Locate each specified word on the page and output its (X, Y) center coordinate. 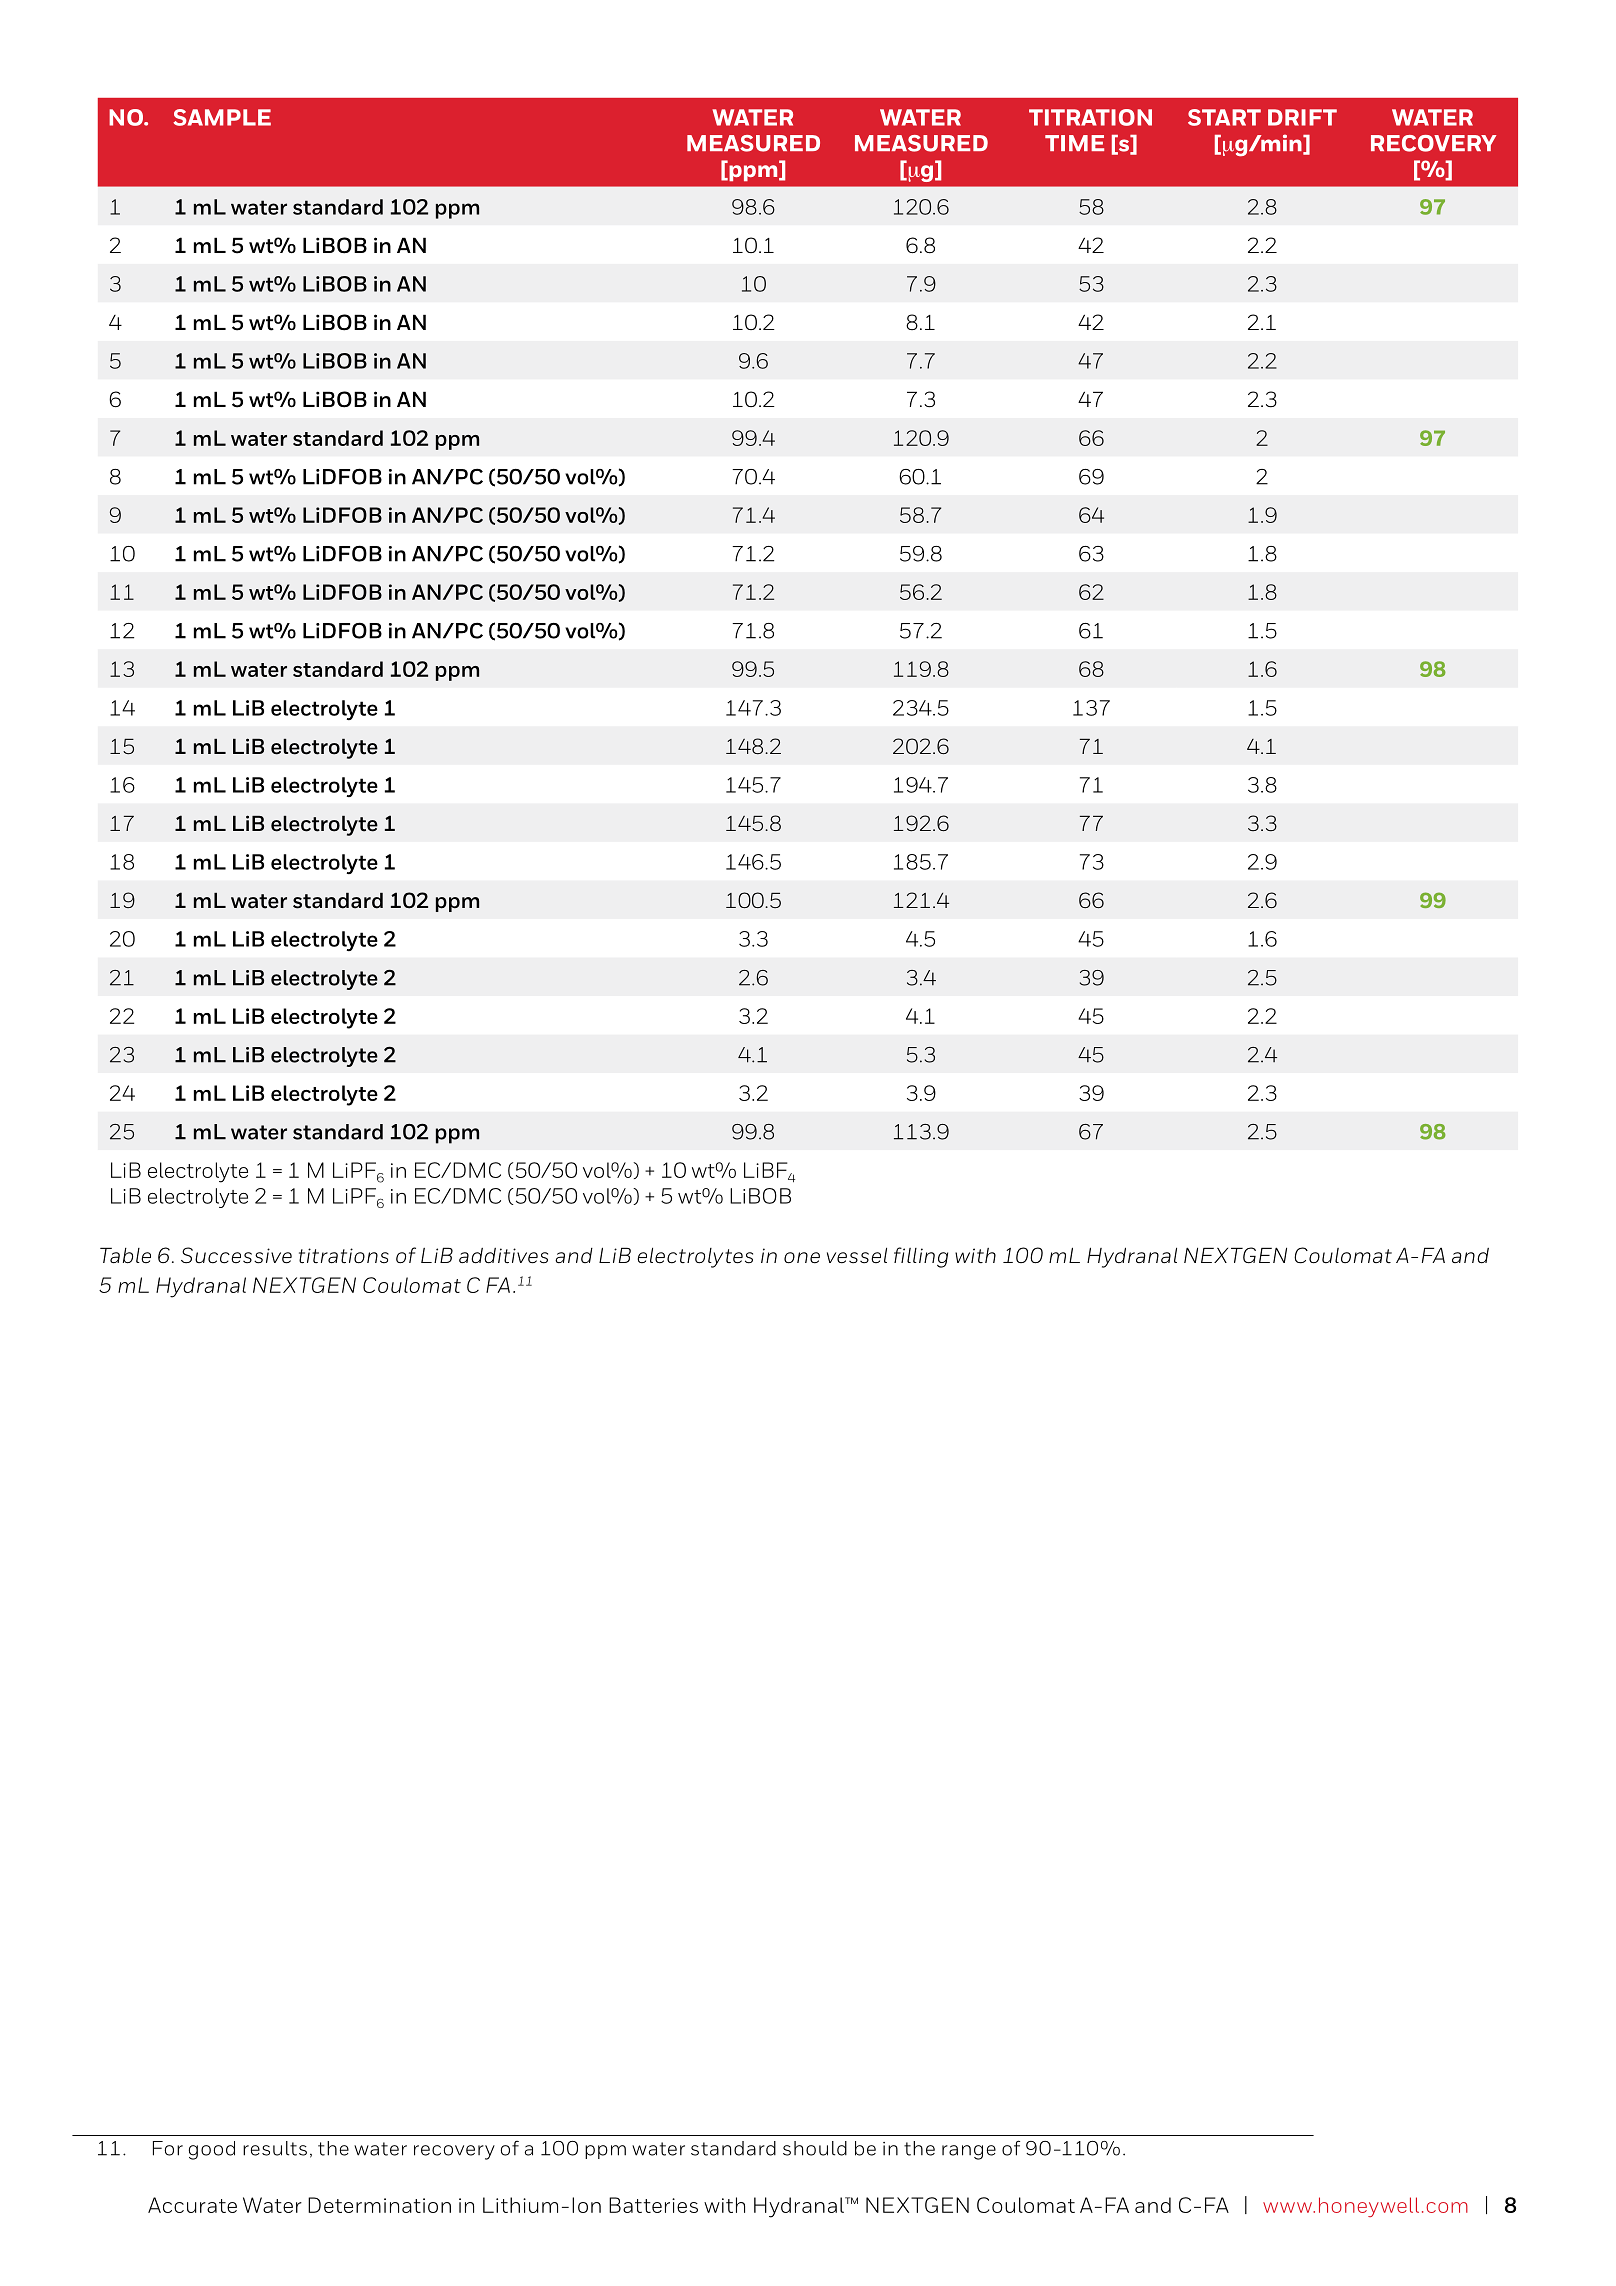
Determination (379, 2205)
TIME (1074, 143)
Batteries (653, 2205)
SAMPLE (222, 117)
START (1224, 117)
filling (921, 1257)
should (815, 2148)
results (275, 2148)
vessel (857, 1255)
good (212, 2150)
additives (503, 1256)
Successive (236, 1255)
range (969, 2152)
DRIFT (1302, 117)
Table (125, 1255)
